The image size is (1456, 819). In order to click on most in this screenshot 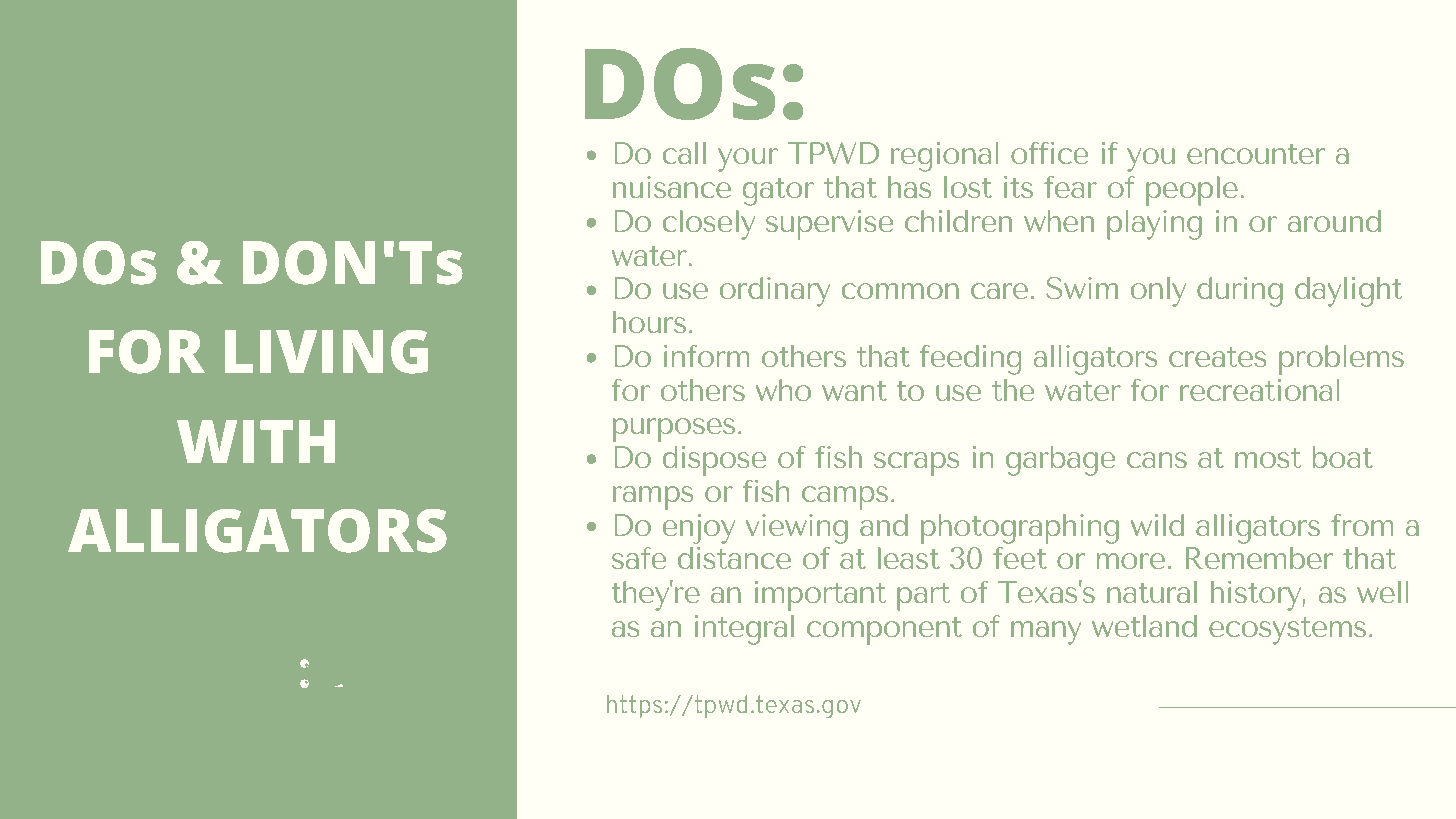, I will do `click(1268, 458)`.
